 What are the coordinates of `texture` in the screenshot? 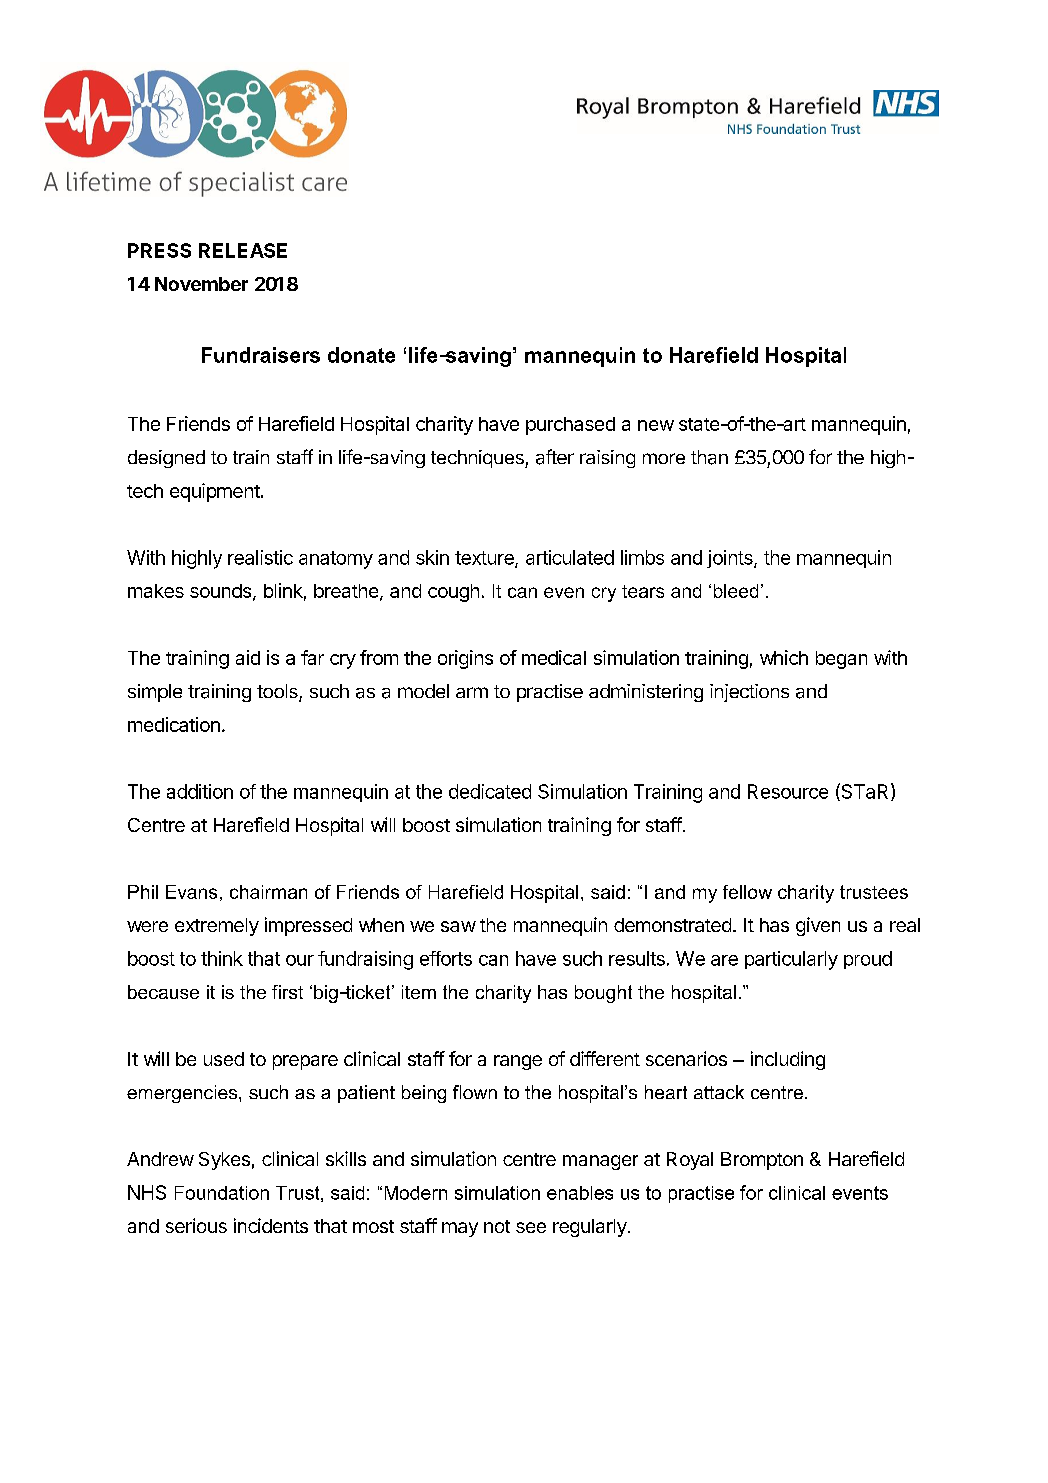 It's located at (485, 559).
